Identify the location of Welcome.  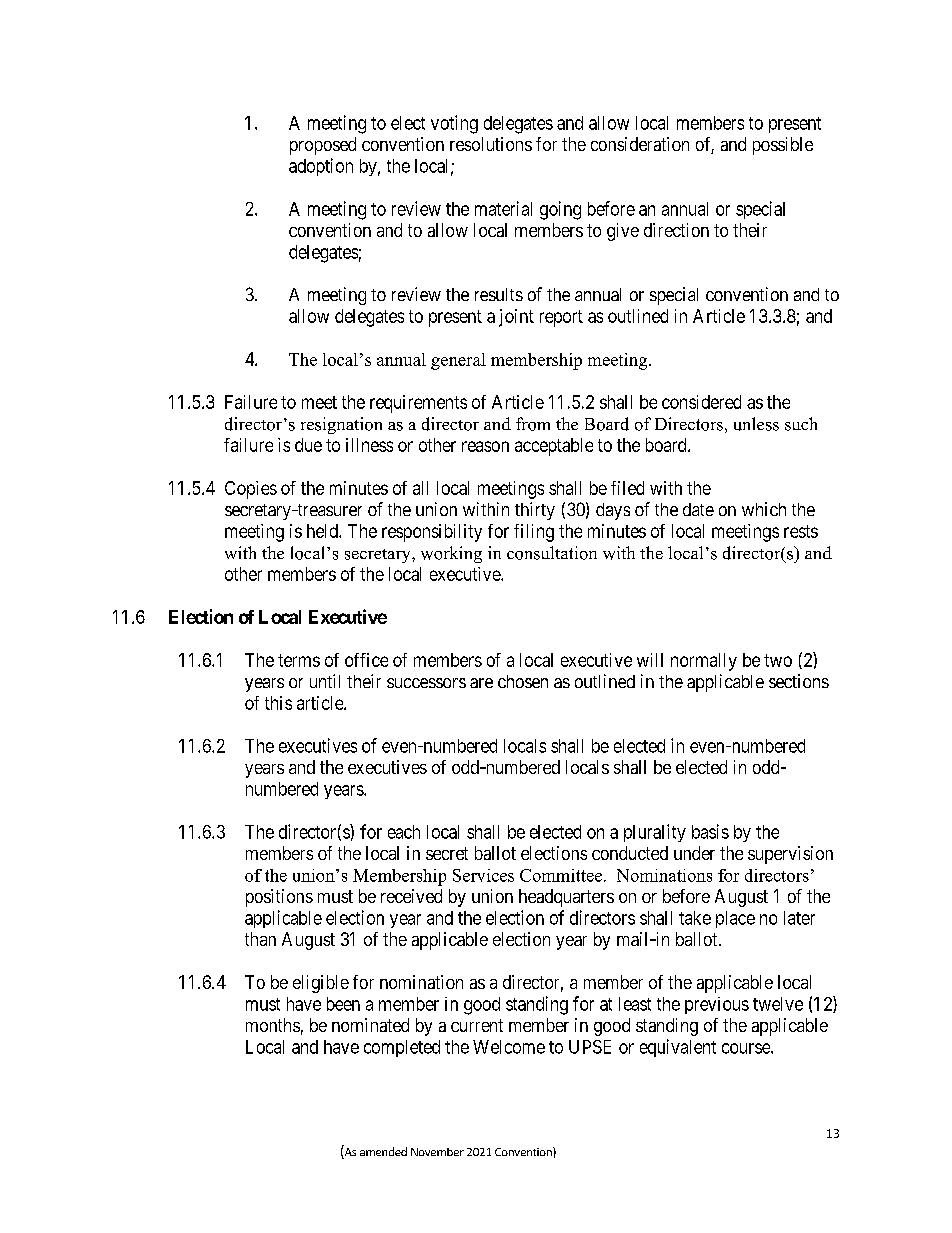
(509, 1047).
